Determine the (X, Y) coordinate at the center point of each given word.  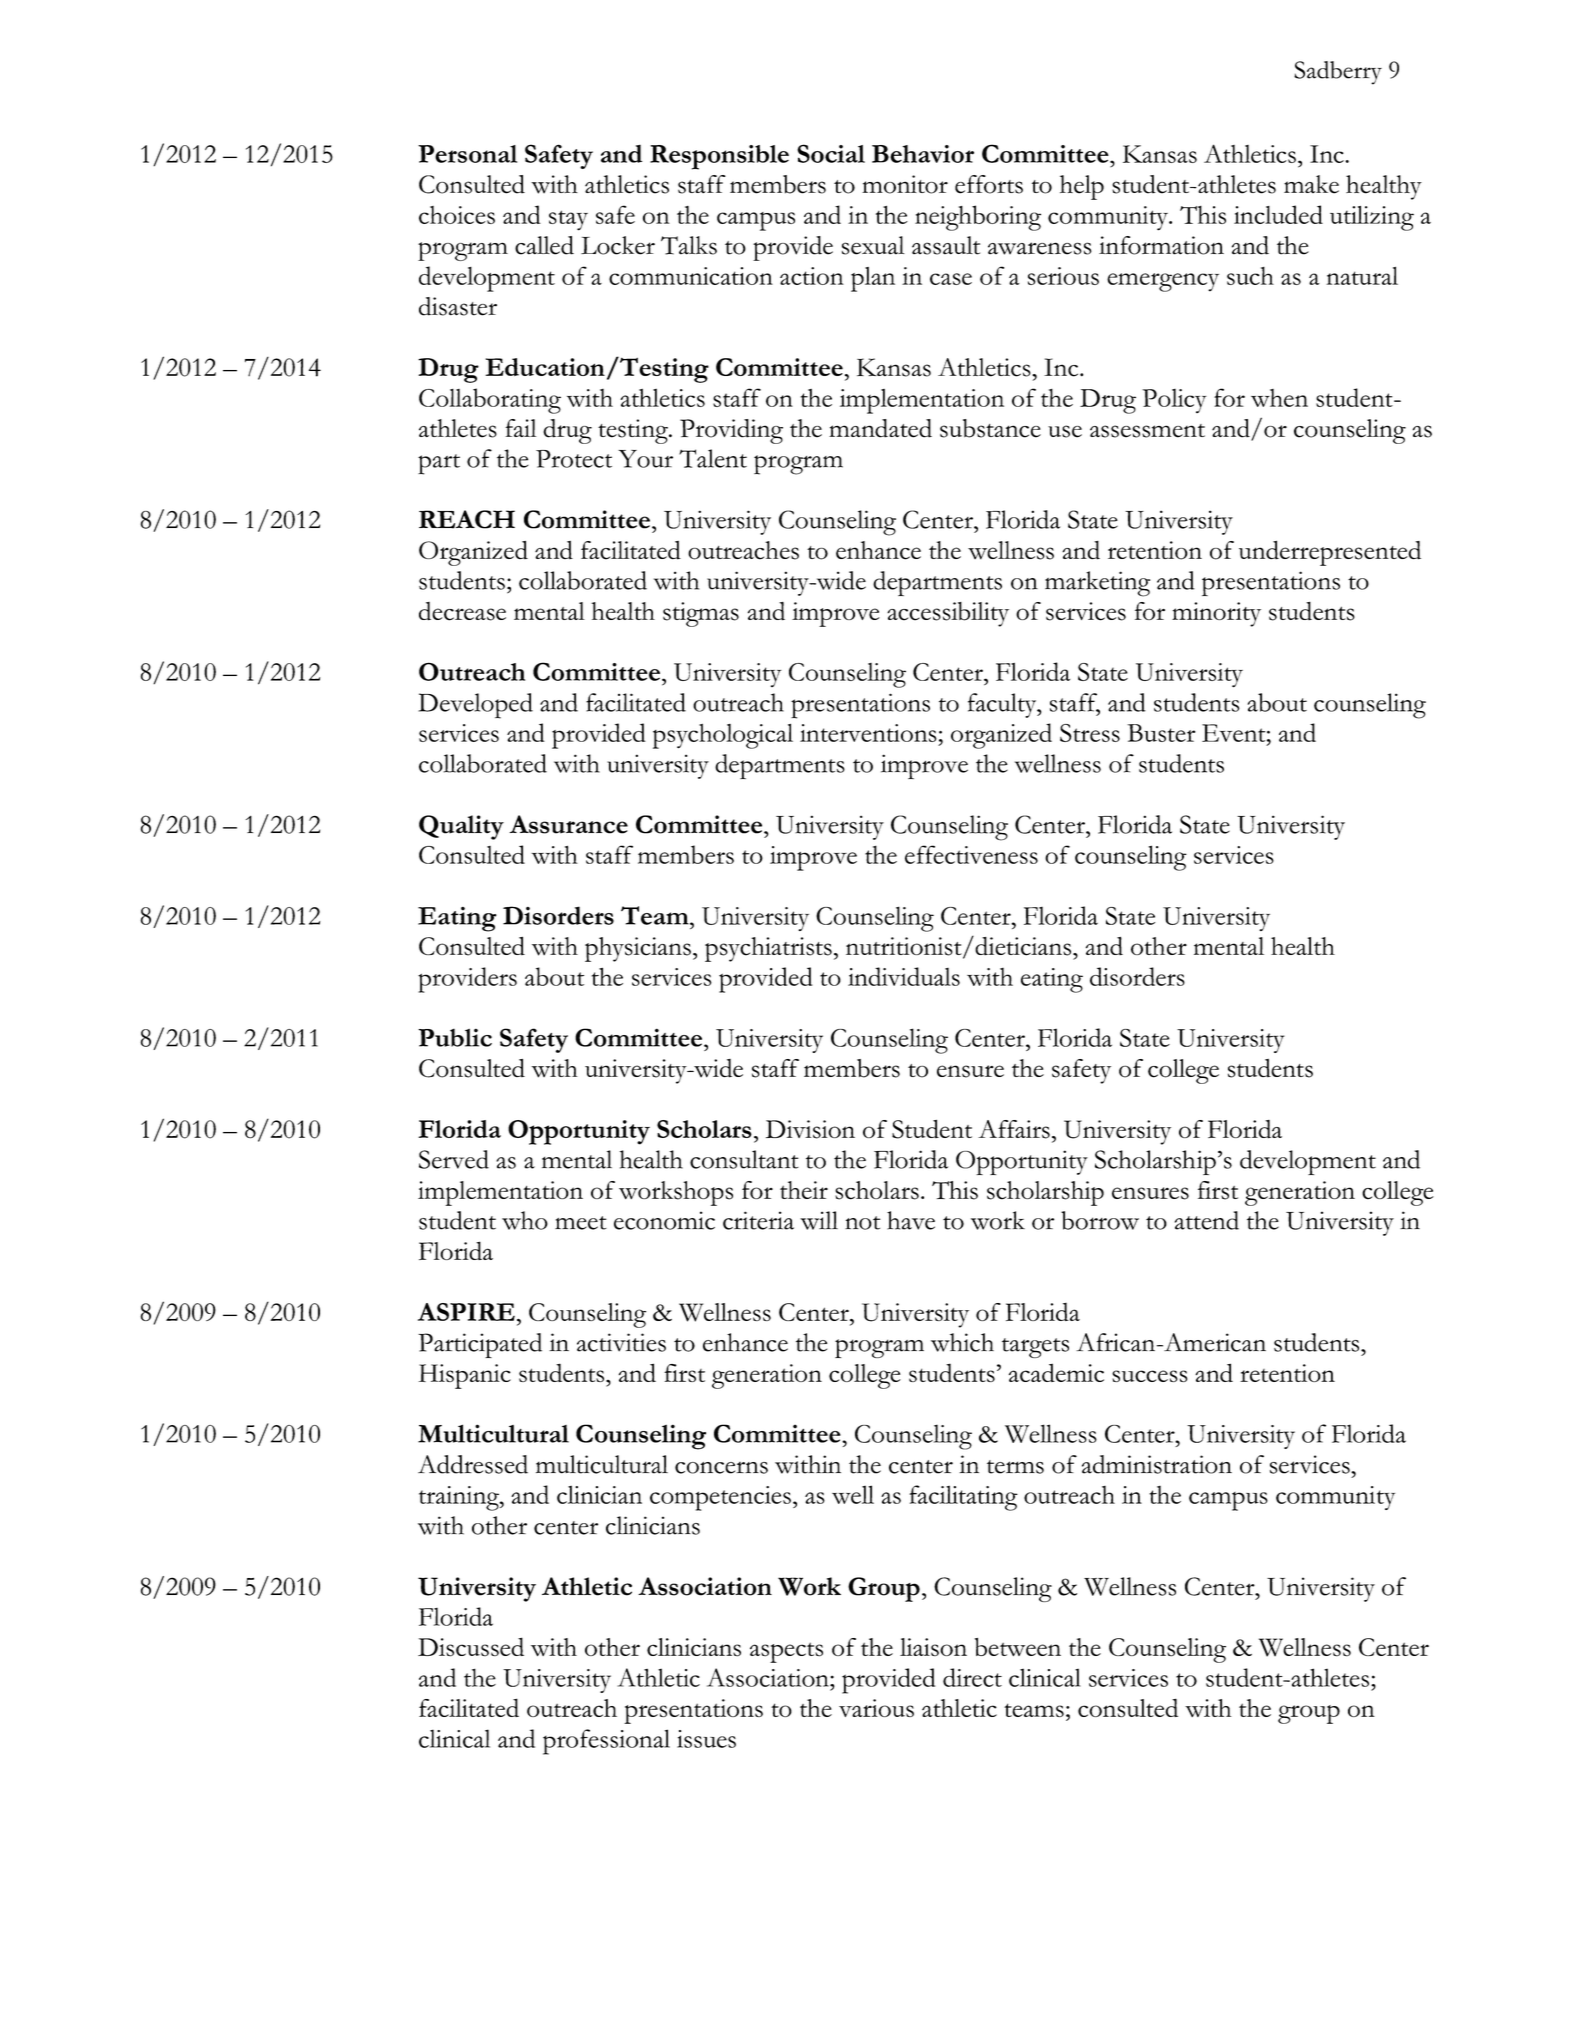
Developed (475, 706)
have (911, 1220)
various (876, 1708)
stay (568, 220)
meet (581, 1223)
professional (606, 1742)
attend (1207, 1220)
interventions (868, 733)
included (1278, 214)
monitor (905, 184)
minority (1216, 614)
